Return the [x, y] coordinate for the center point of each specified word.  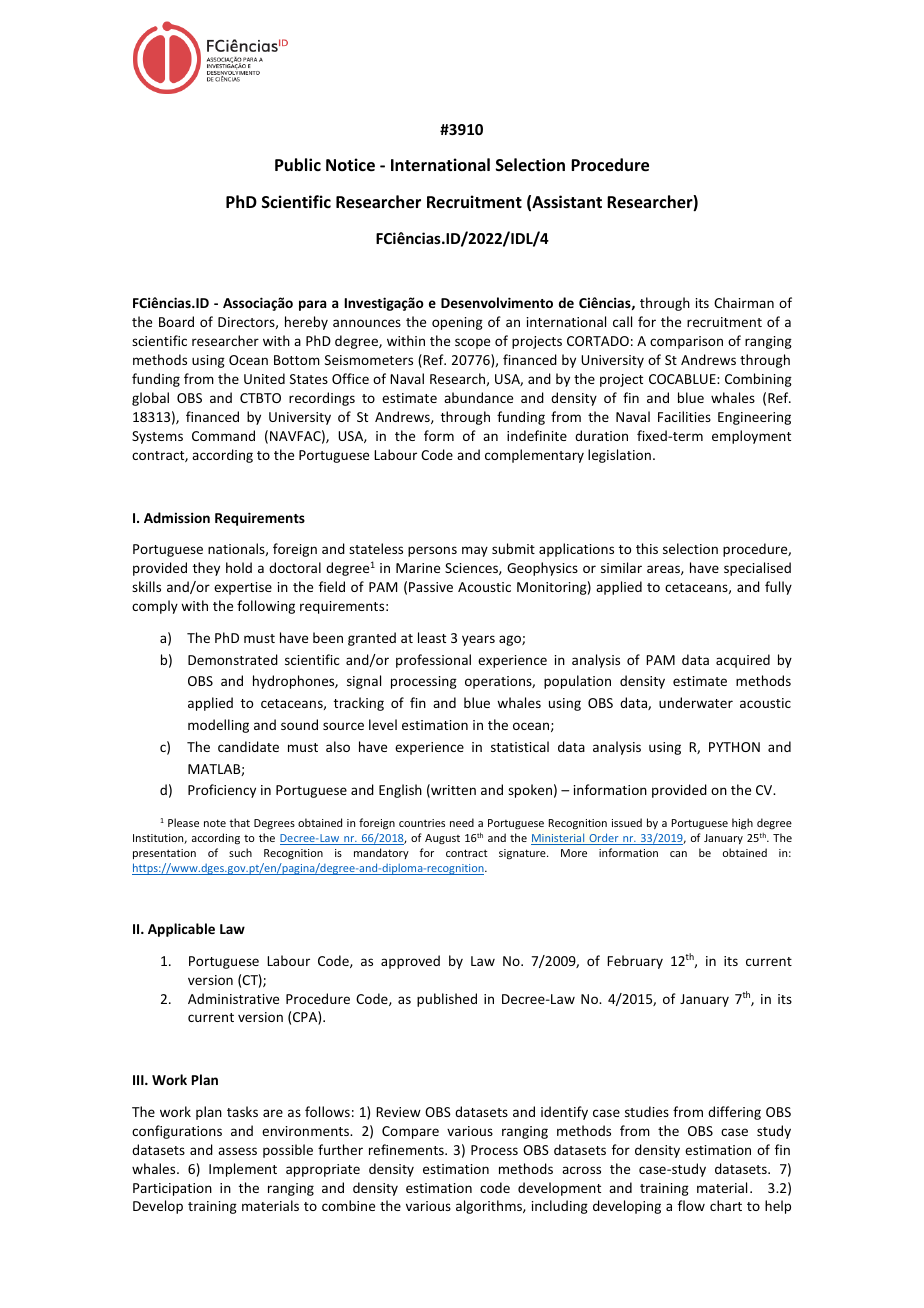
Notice [350, 165]
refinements [407, 1149]
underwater [696, 702]
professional [433, 661]
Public [298, 165]
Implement [243, 1170]
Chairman [744, 302]
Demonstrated [233, 659]
